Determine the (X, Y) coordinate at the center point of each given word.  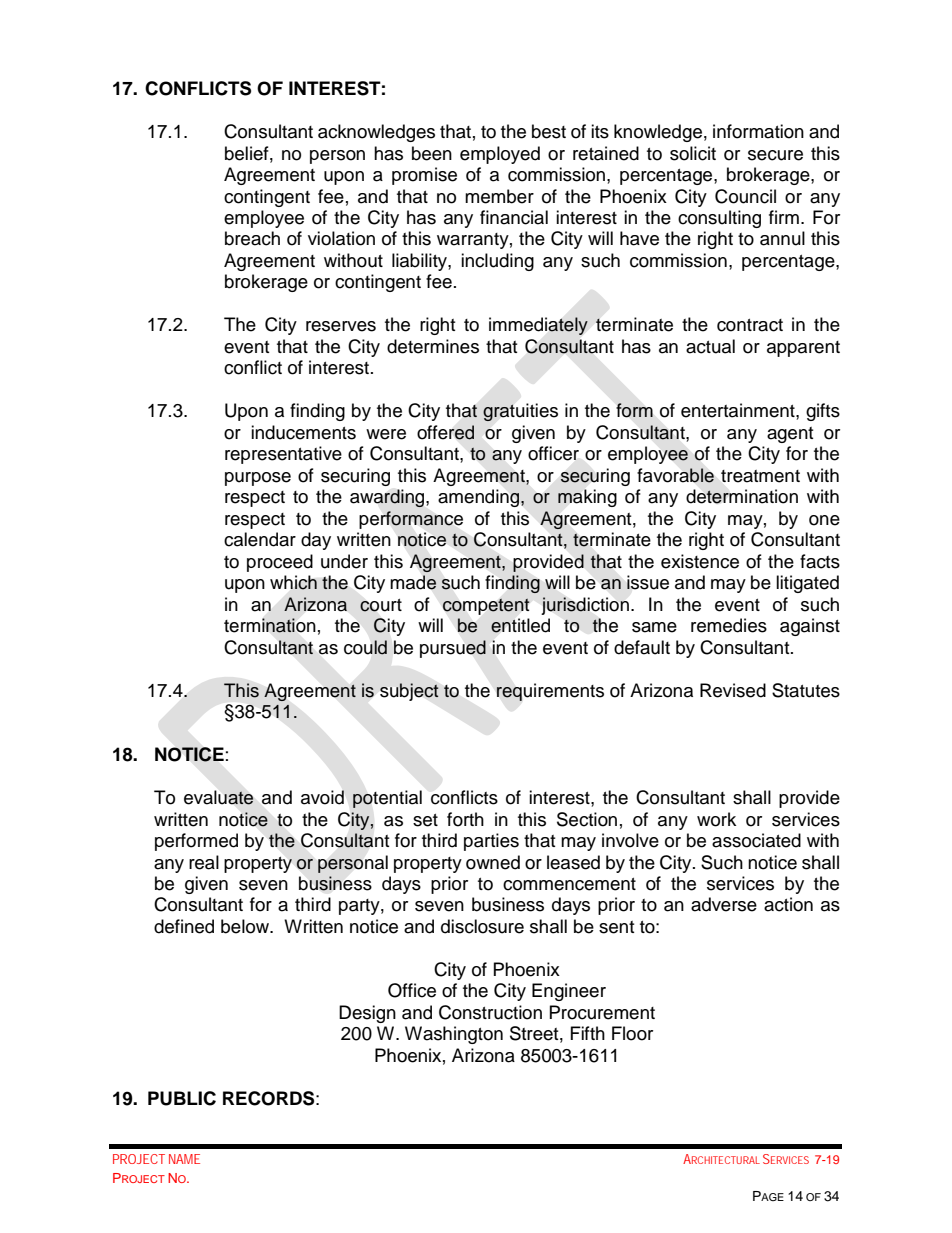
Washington (454, 1035)
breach (252, 238)
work (716, 819)
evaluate (219, 797)
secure (775, 155)
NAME (184, 1159)
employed (500, 155)
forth (465, 819)
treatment (760, 476)
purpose (258, 479)
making (587, 498)
